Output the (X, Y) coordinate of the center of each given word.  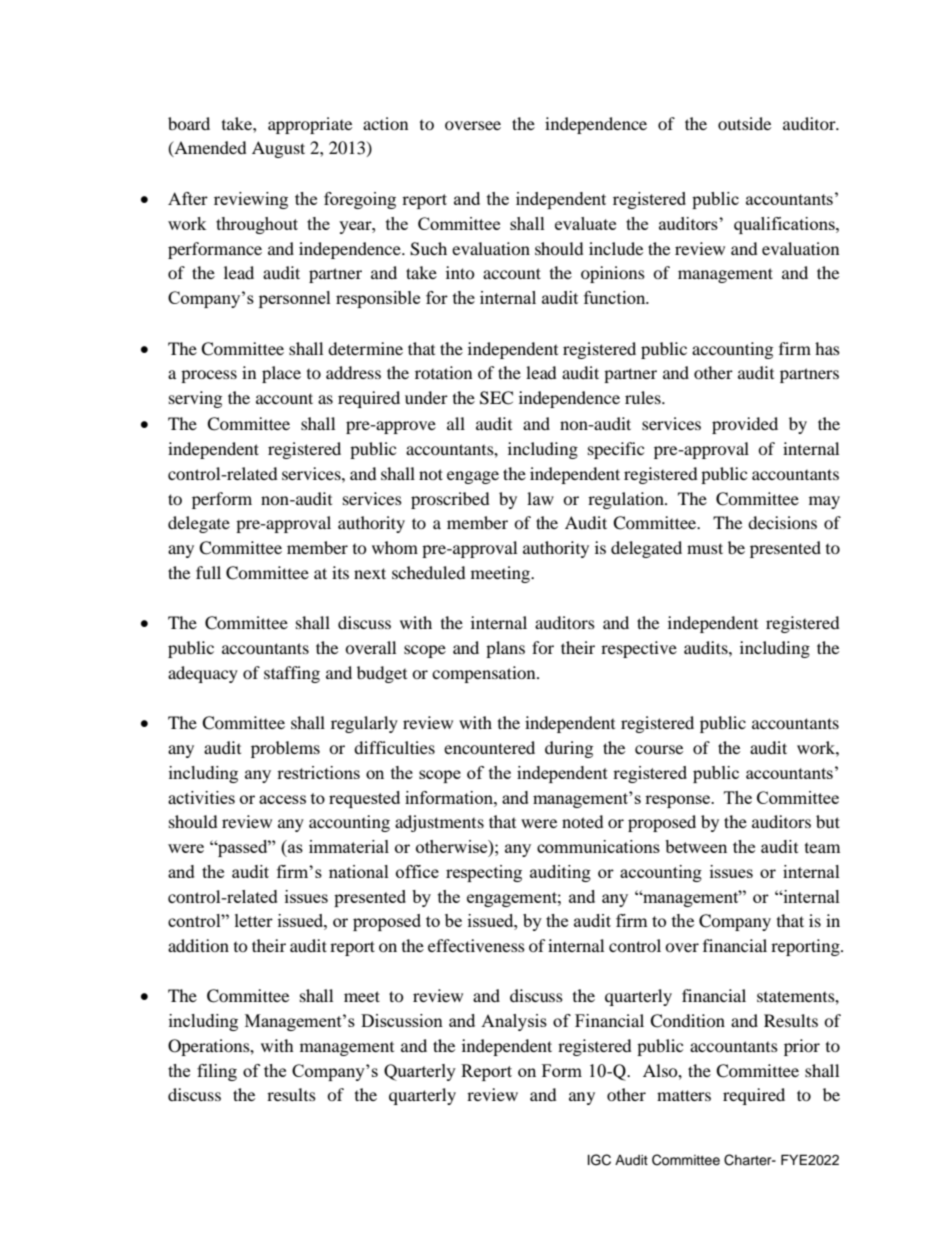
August (278, 149)
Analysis (514, 1022)
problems (285, 749)
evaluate (585, 223)
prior (802, 1047)
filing (217, 1072)
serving (195, 399)
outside (744, 123)
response (678, 801)
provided (745, 425)
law (540, 498)
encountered (489, 747)
